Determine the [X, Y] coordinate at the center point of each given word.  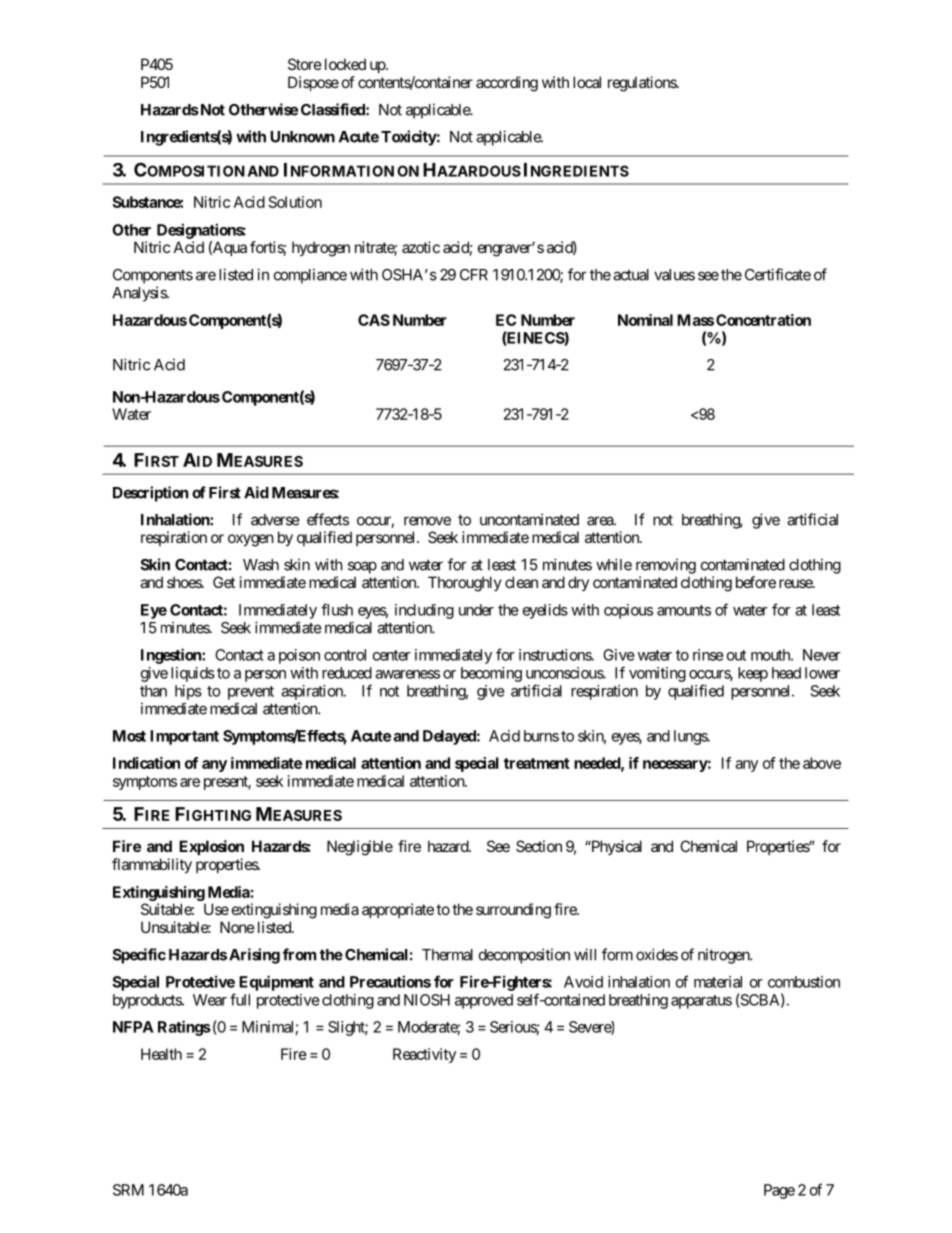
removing [666, 566]
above [822, 763]
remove [427, 521]
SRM [128, 1190]
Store [305, 64]
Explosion [211, 847]
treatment [537, 763]
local [587, 82]
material [718, 982]
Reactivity [424, 1055]
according [507, 84]
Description [150, 494]
